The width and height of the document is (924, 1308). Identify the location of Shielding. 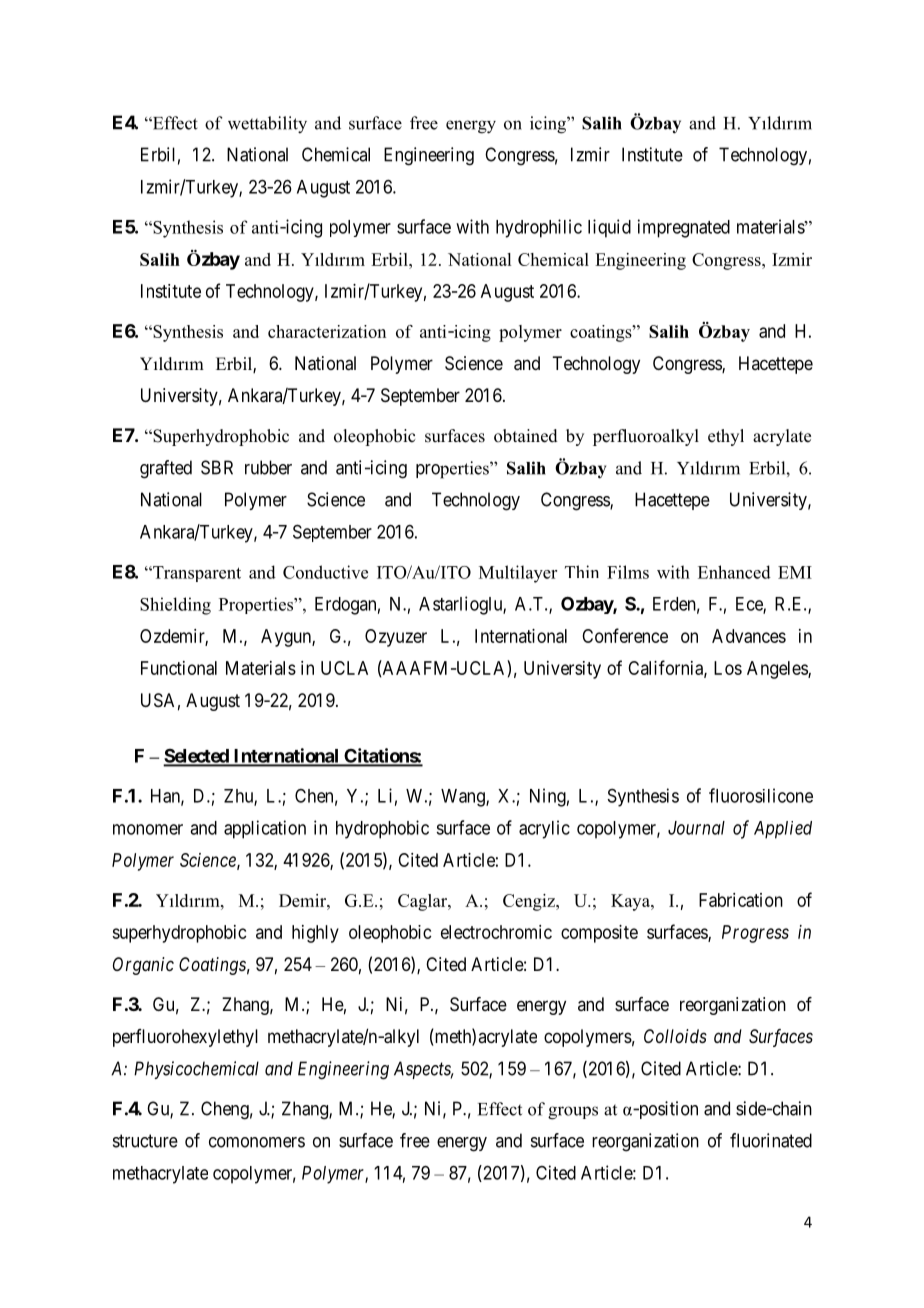
(175, 606).
